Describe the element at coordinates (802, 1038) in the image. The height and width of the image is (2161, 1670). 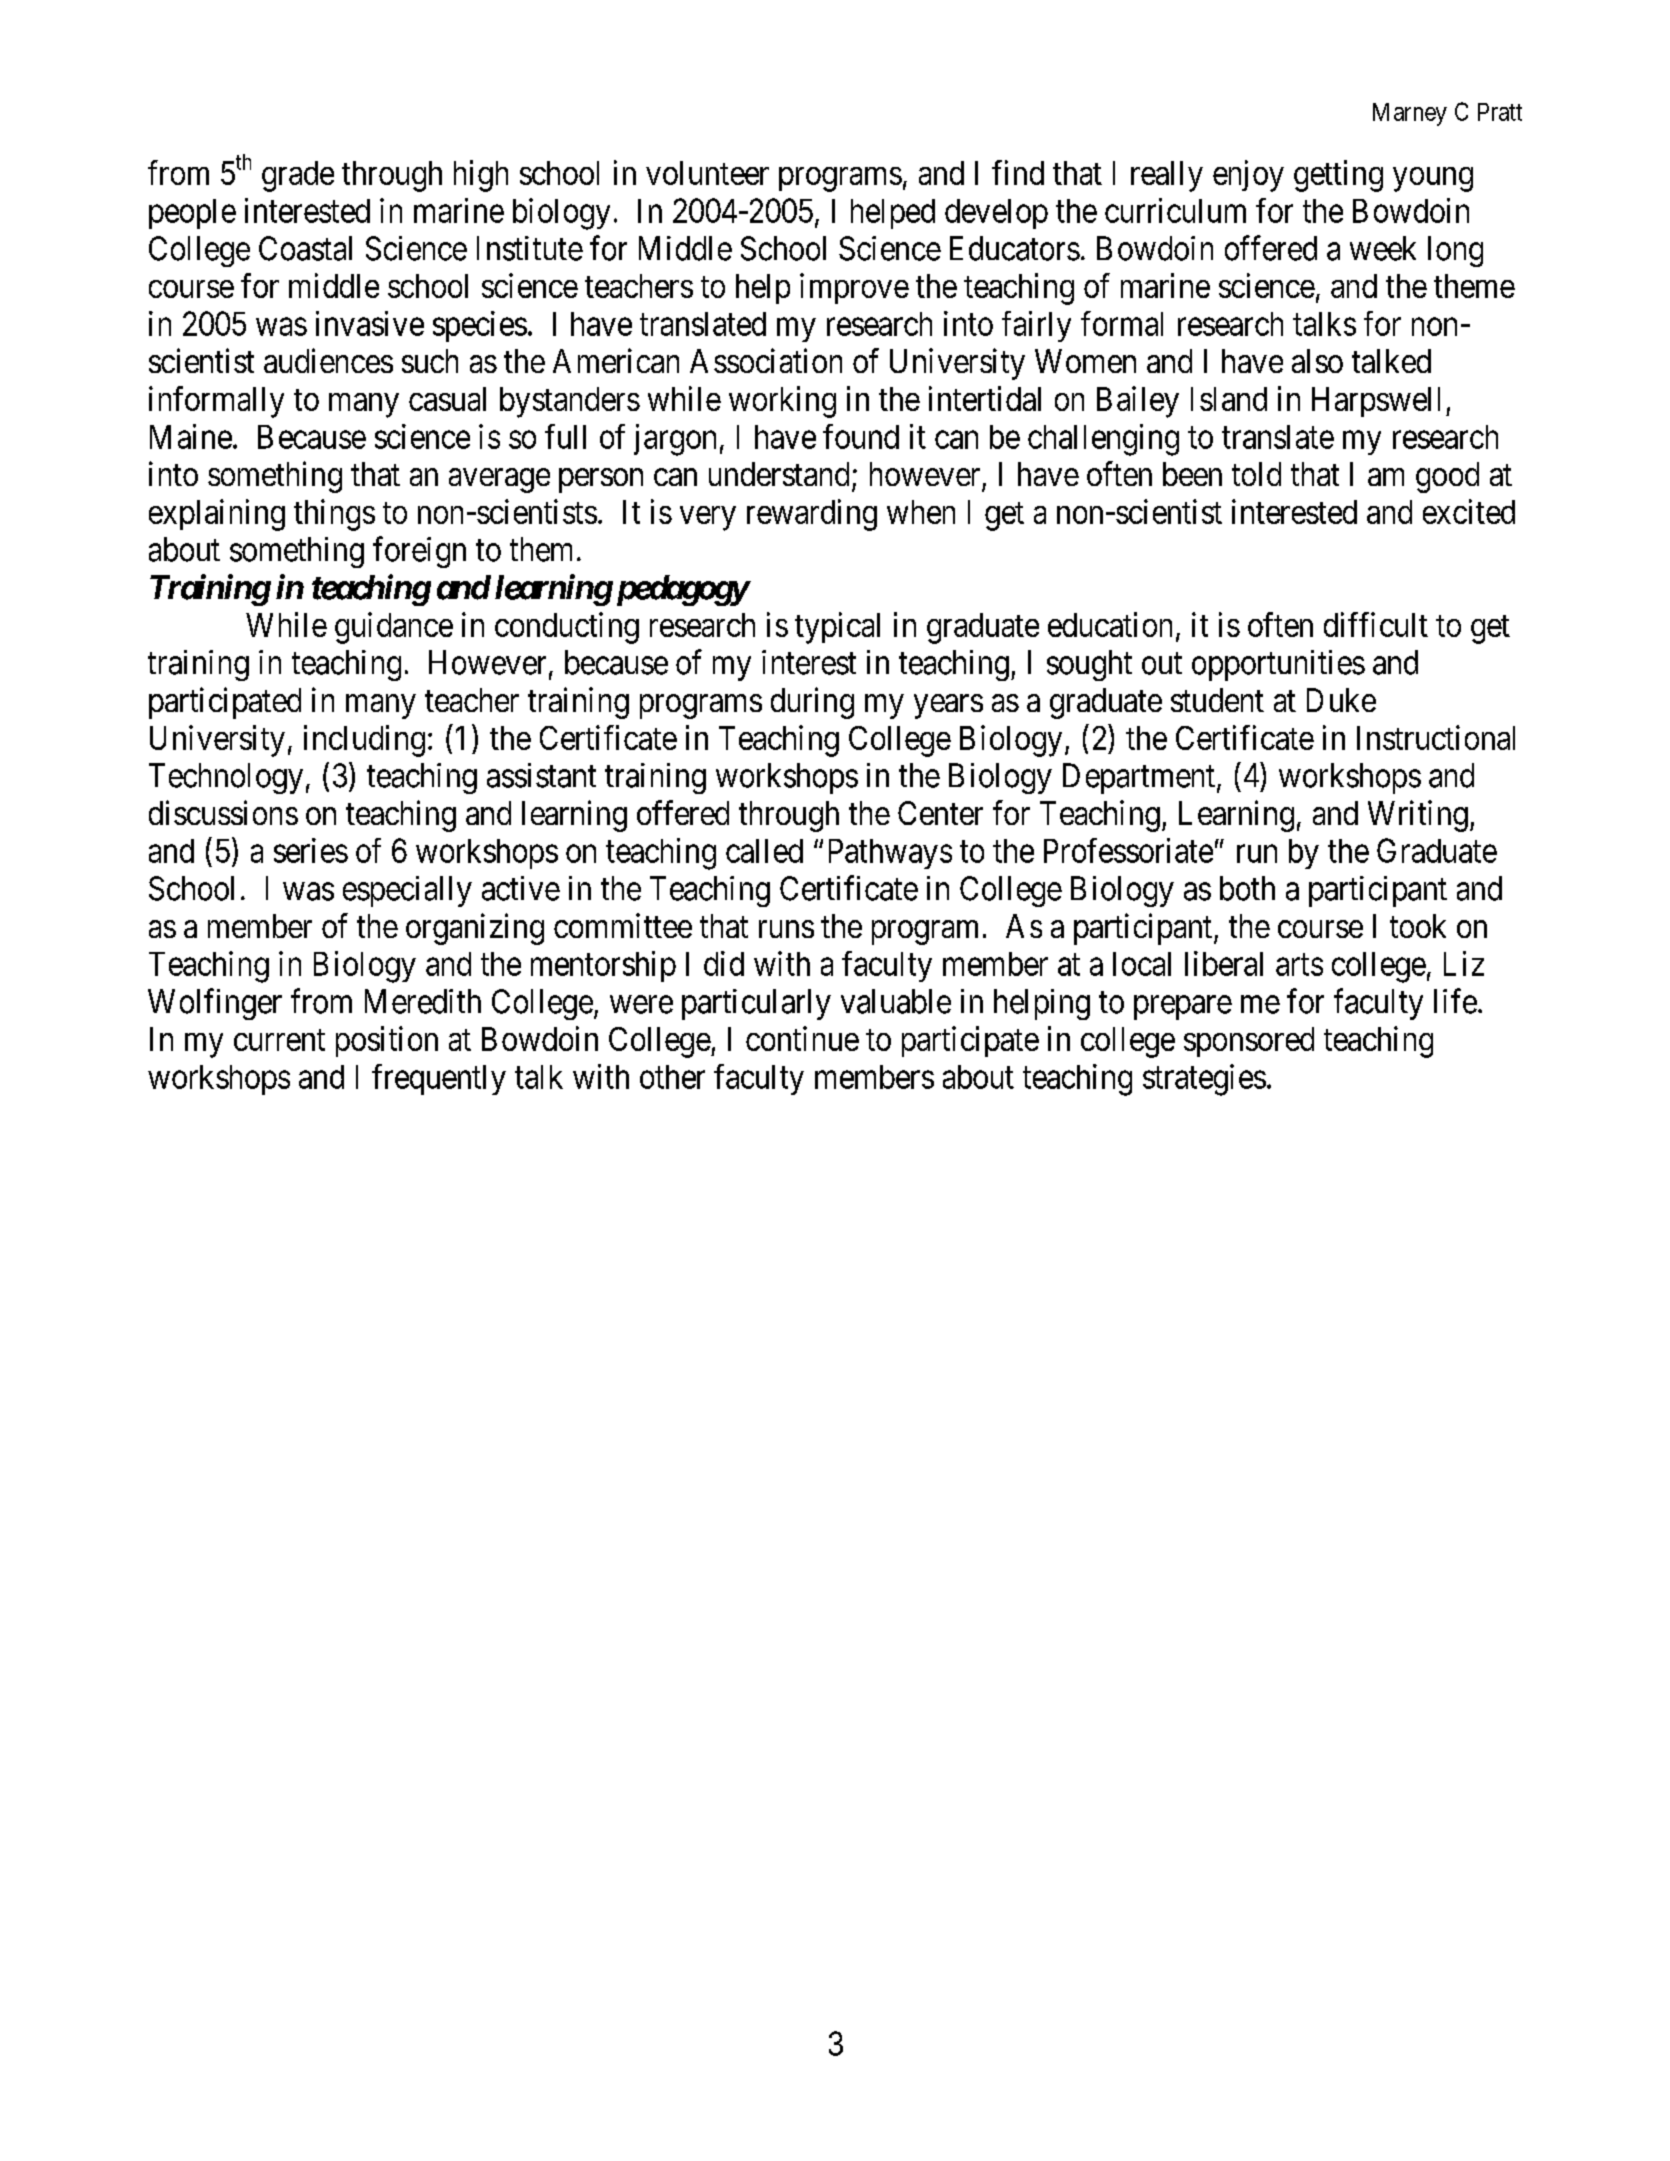
I see `continue` at that location.
